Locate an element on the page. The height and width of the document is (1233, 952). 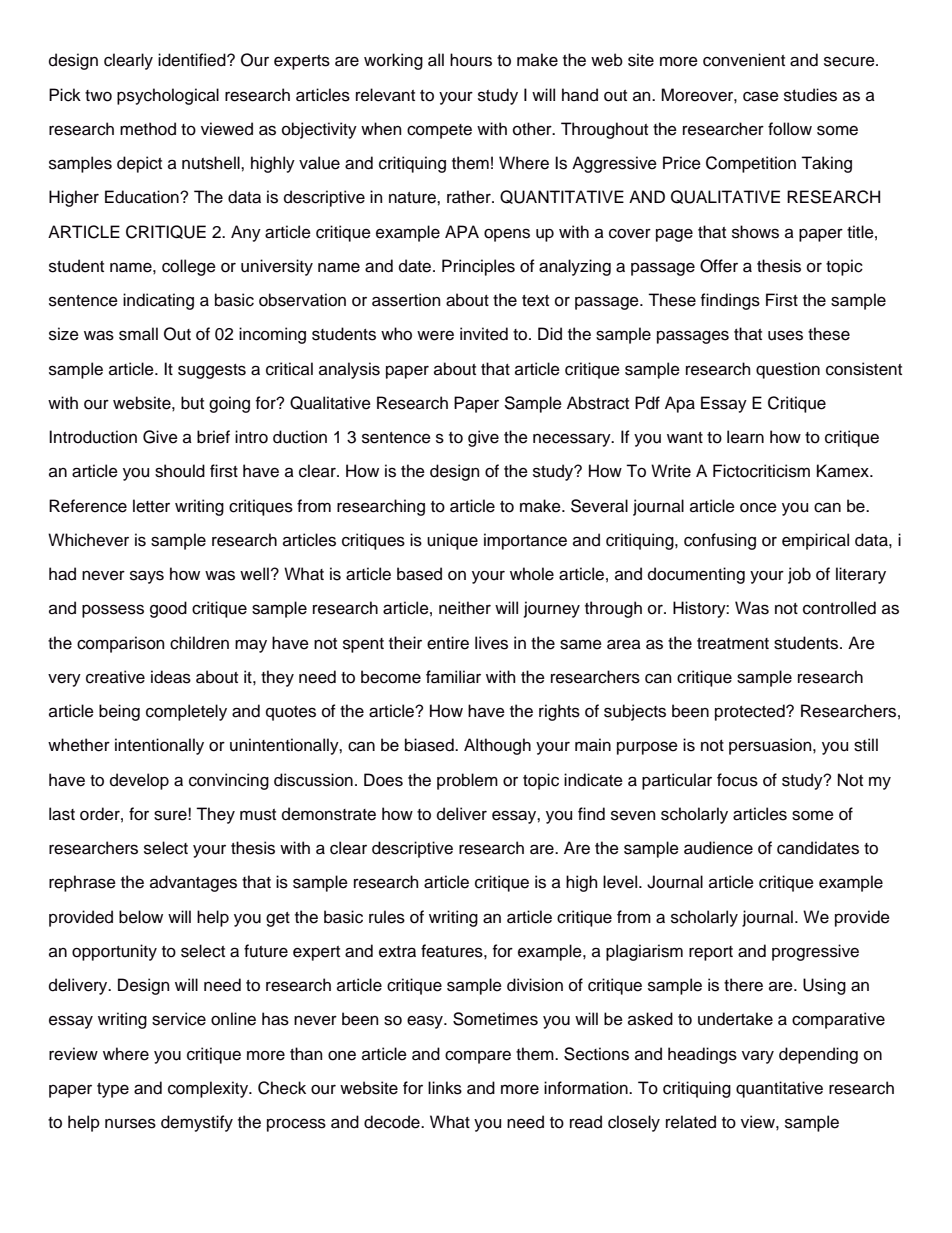
links is located at coordinates (445, 1088).
